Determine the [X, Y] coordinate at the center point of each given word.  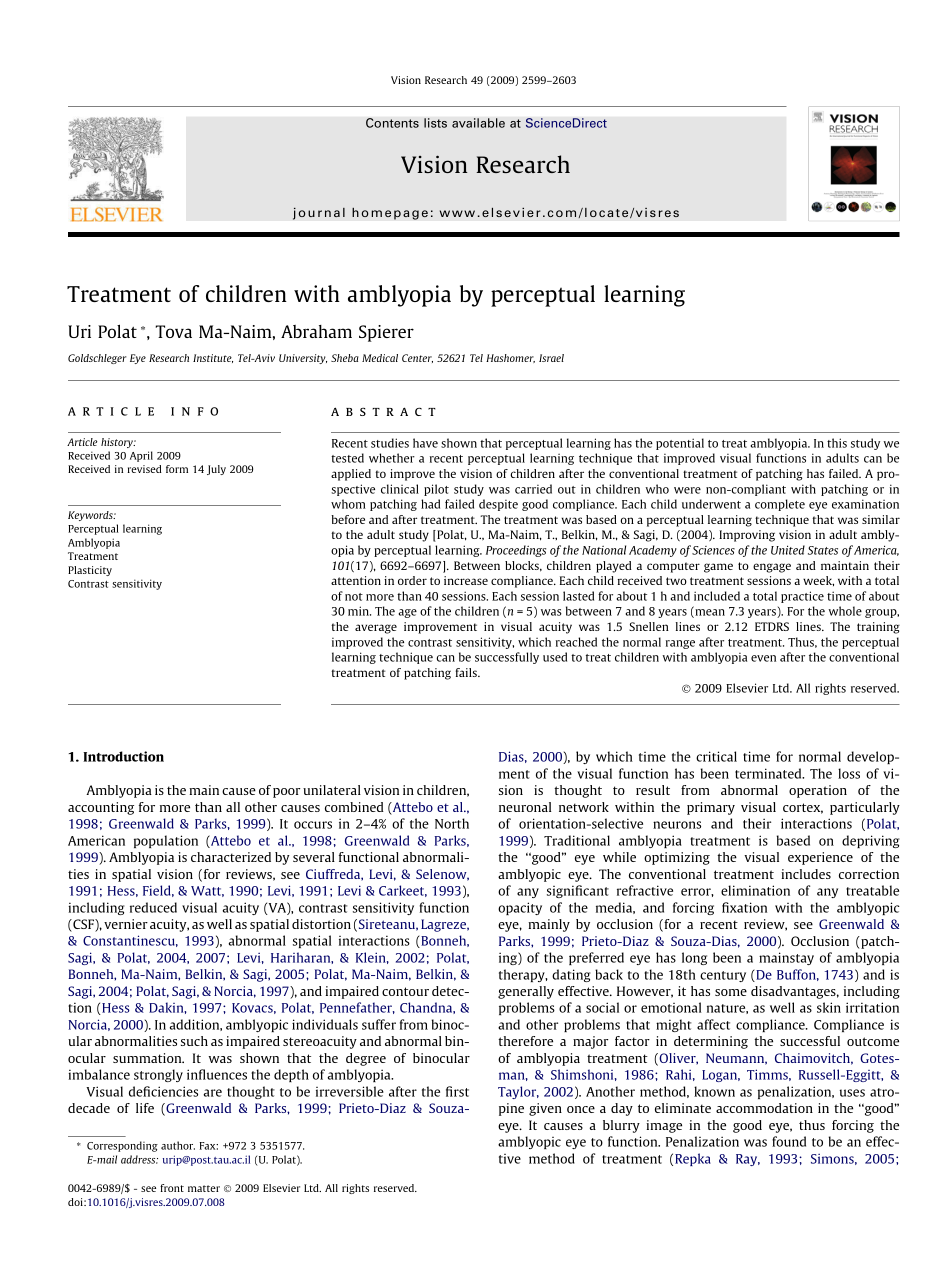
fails [467, 672]
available [478, 123]
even [763, 658]
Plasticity [90, 571]
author [178, 1145]
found [789, 1141]
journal [319, 213]
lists [435, 123]
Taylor [518, 1092]
